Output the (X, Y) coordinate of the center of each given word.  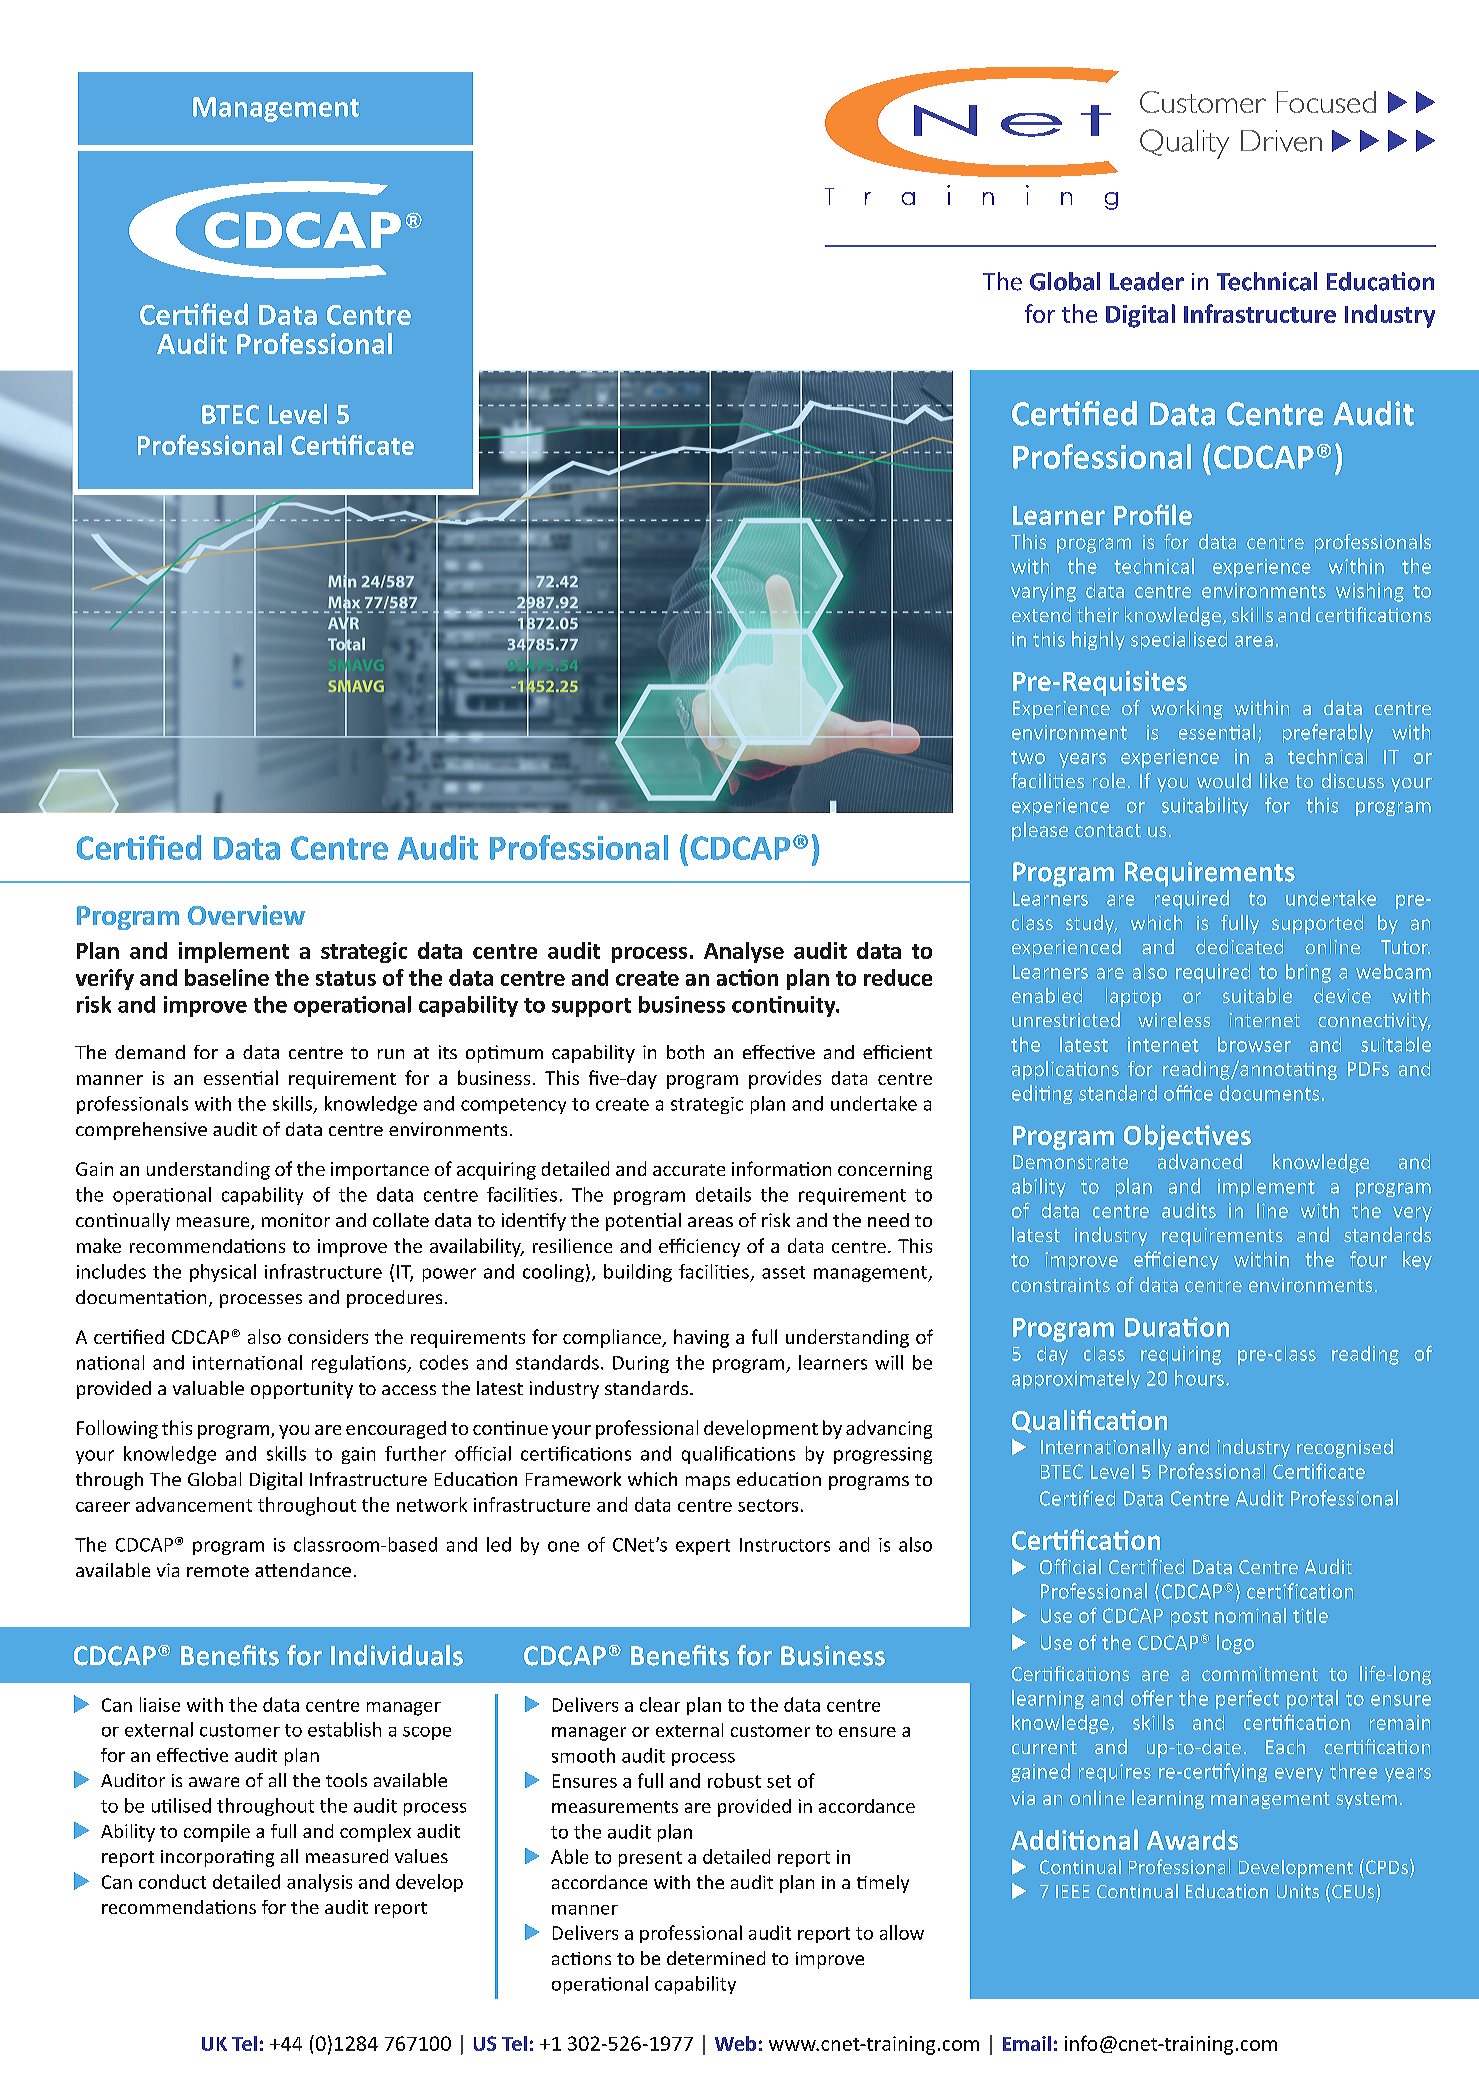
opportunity (302, 1390)
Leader (1147, 281)
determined (716, 1958)
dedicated (1239, 946)
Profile (1153, 514)
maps (708, 1483)
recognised (1345, 1448)
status (346, 978)
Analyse (744, 952)
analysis (319, 1883)
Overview (246, 915)
